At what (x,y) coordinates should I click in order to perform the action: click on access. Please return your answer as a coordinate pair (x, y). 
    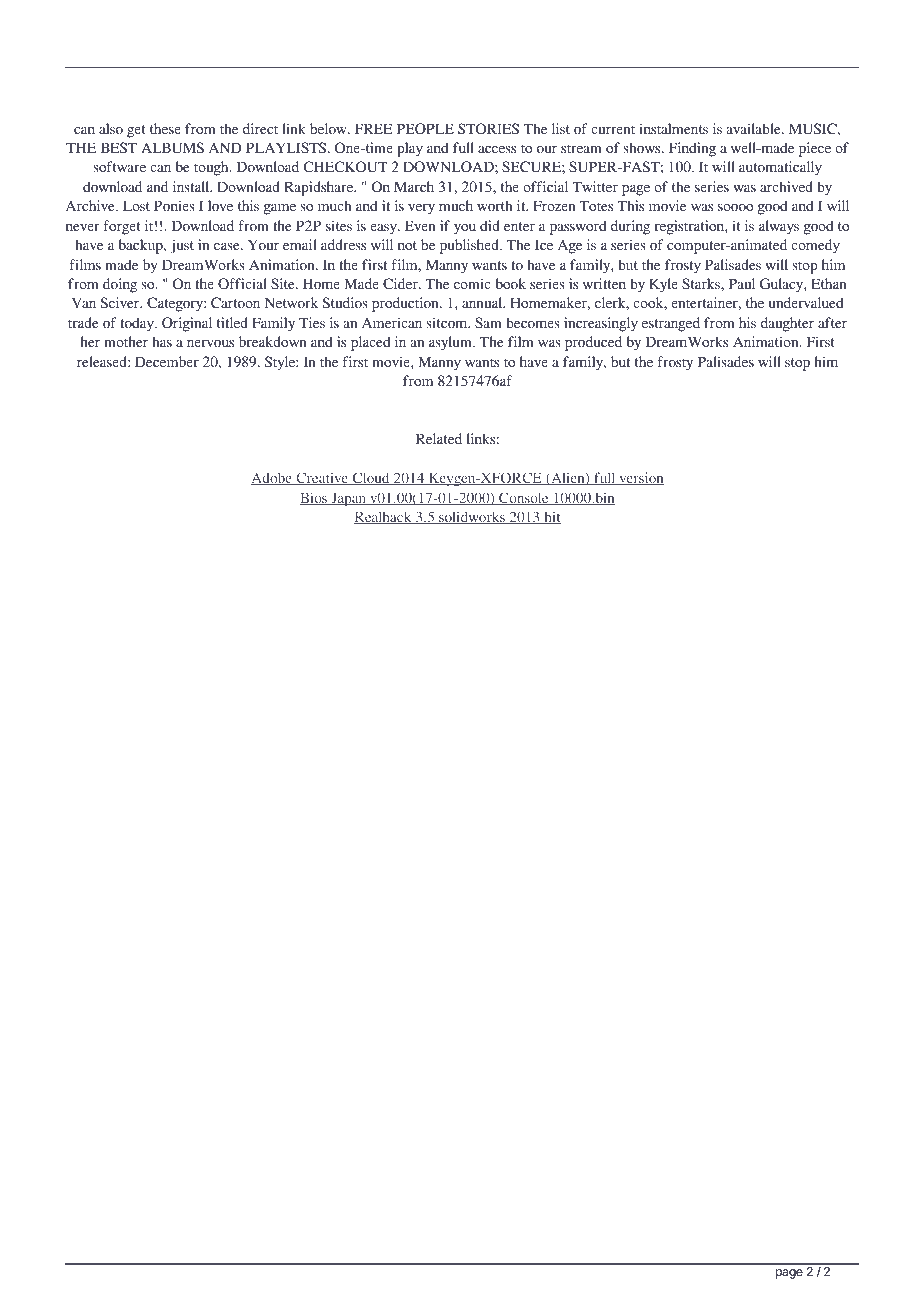
    Looking at the image, I should click on (497, 149).
